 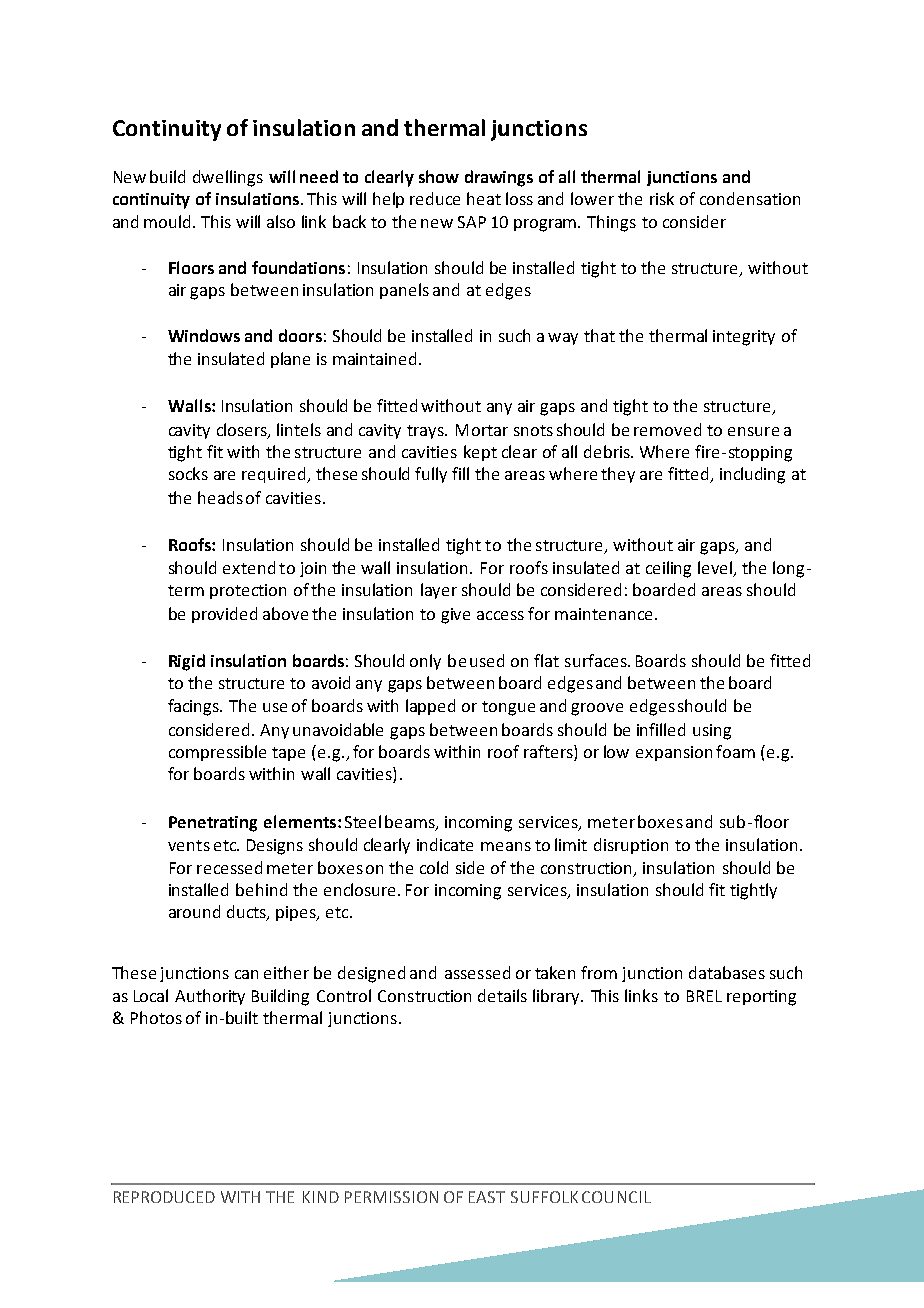 What do you see at coordinates (668, 569) in the screenshot?
I see `ceiling` at bounding box center [668, 569].
